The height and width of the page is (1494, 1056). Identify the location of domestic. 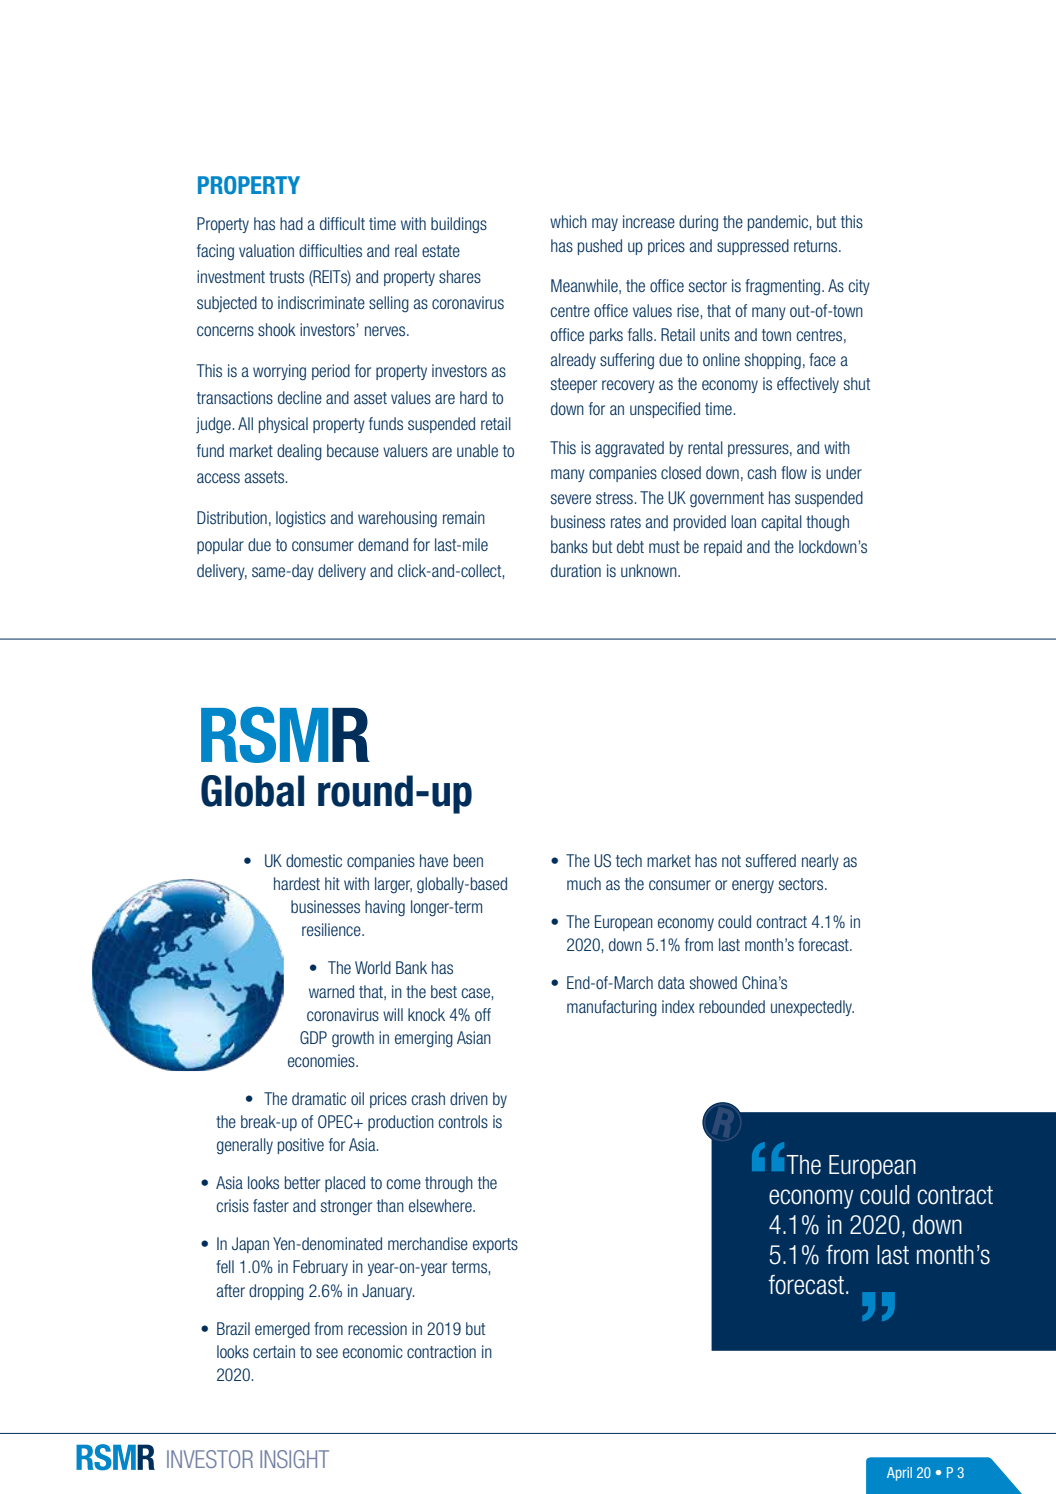
(314, 860).
